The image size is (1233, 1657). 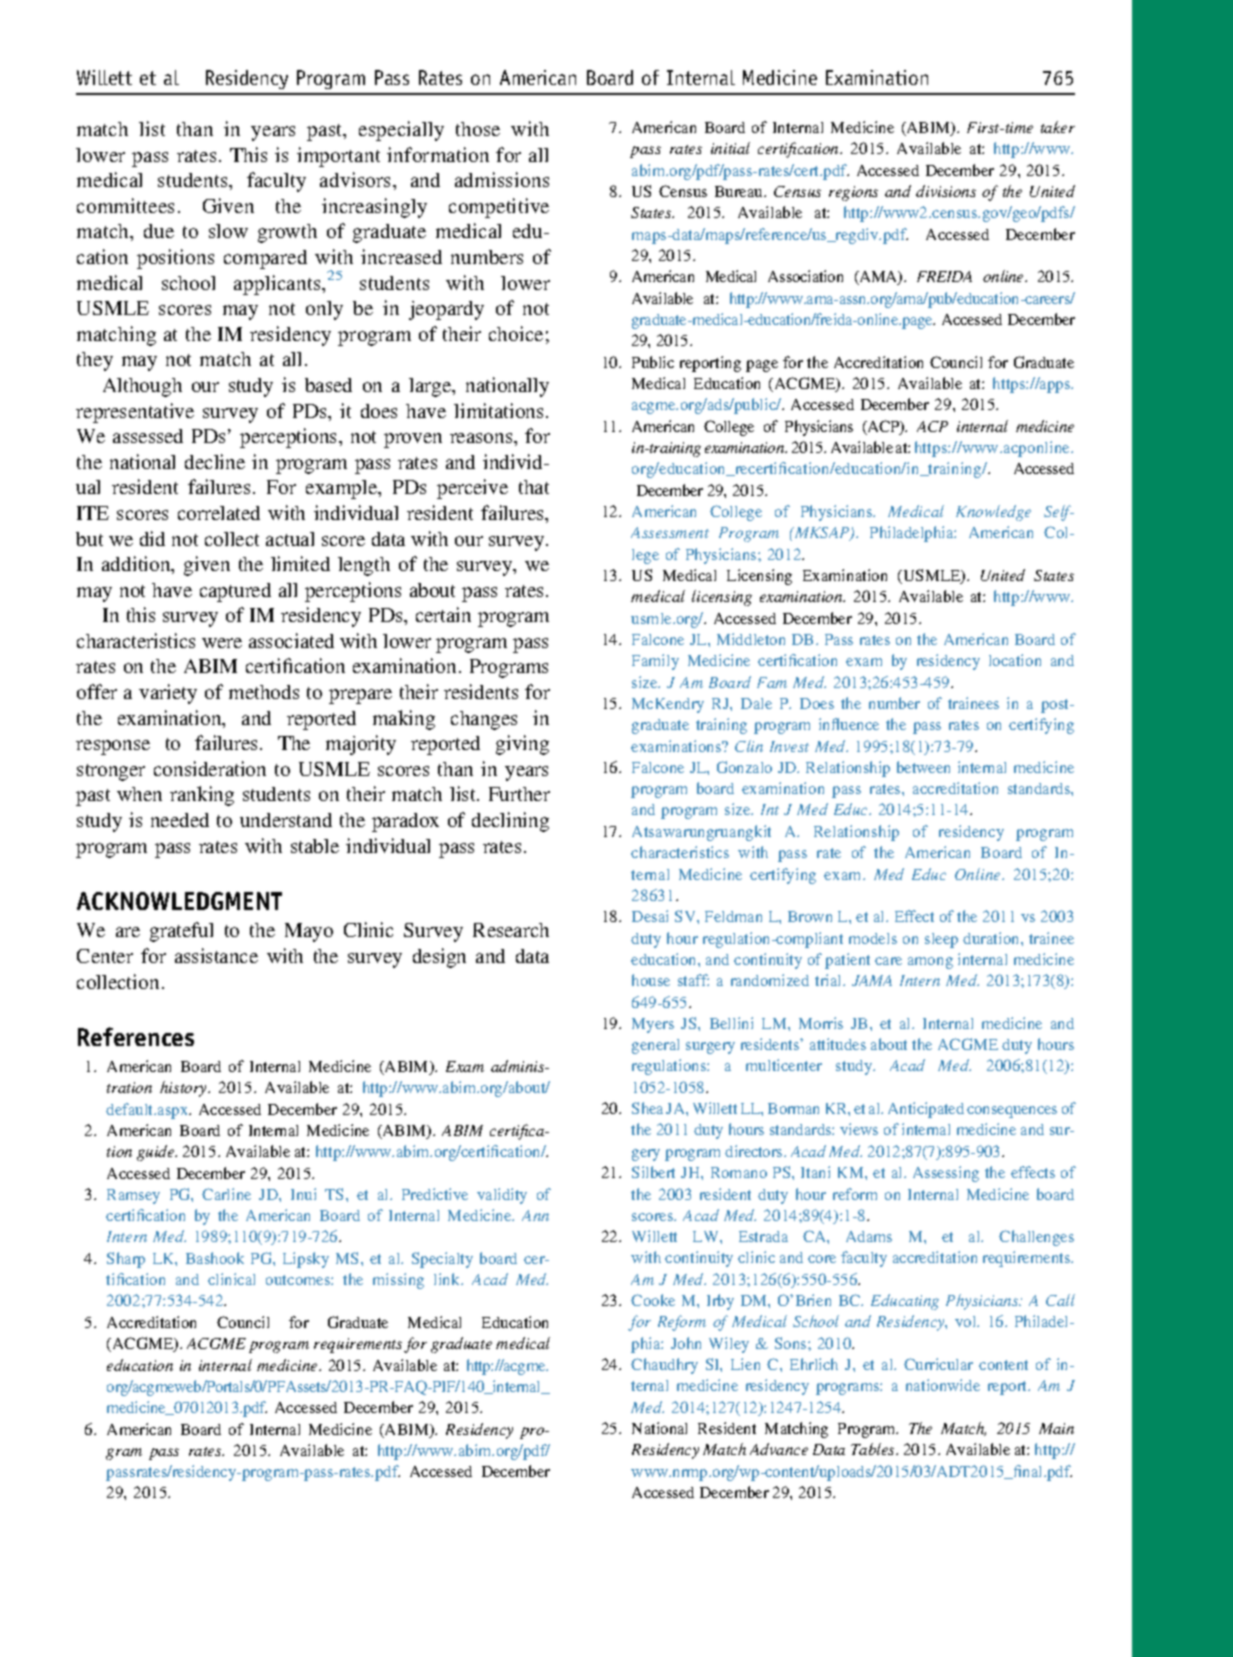 What do you see at coordinates (938, 1364) in the screenshot?
I see `Curricular` at bounding box center [938, 1364].
